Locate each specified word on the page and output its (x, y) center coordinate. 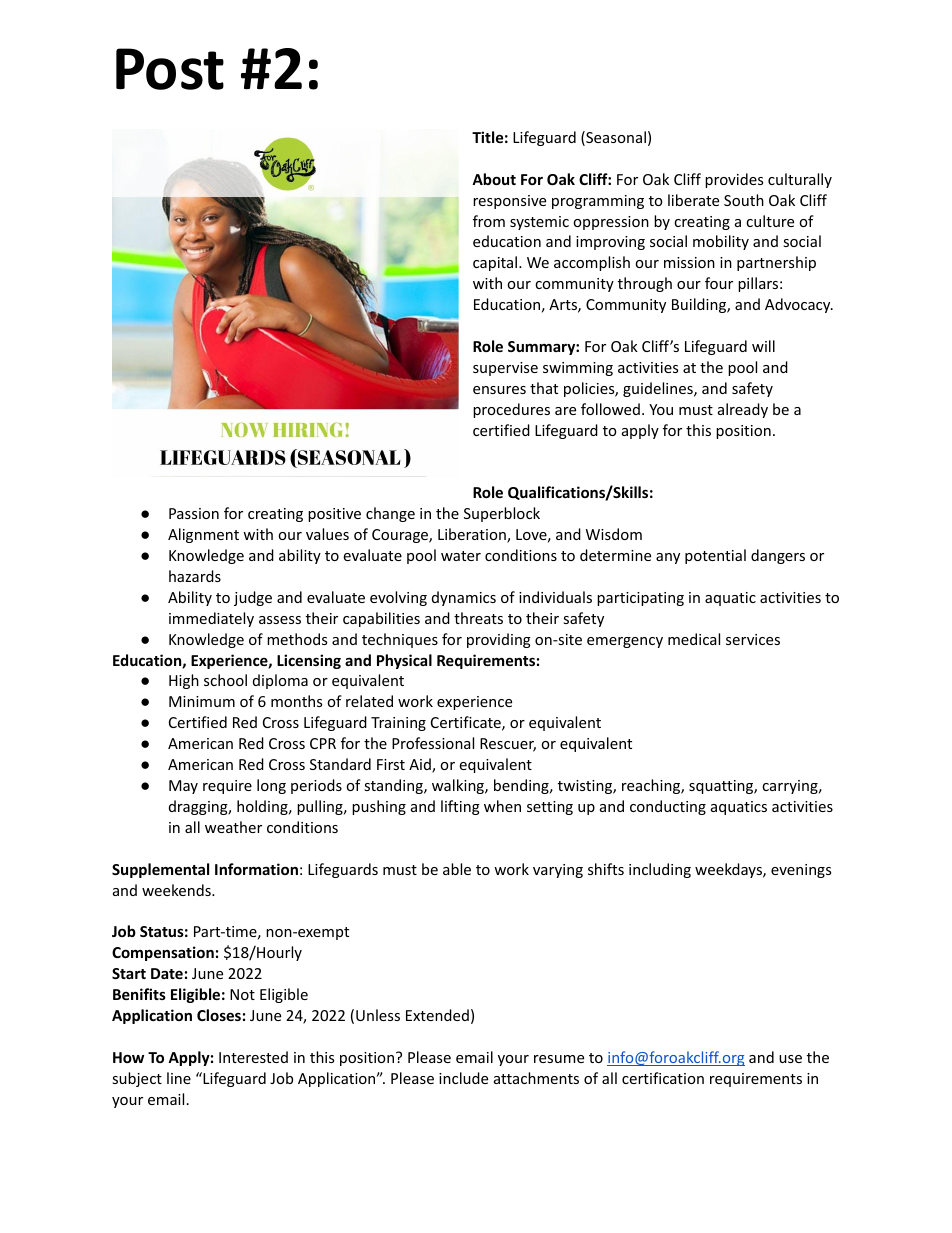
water (461, 556)
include (463, 1078)
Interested (253, 1057)
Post (170, 69)
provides (734, 180)
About (494, 179)
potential (715, 556)
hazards (195, 576)
